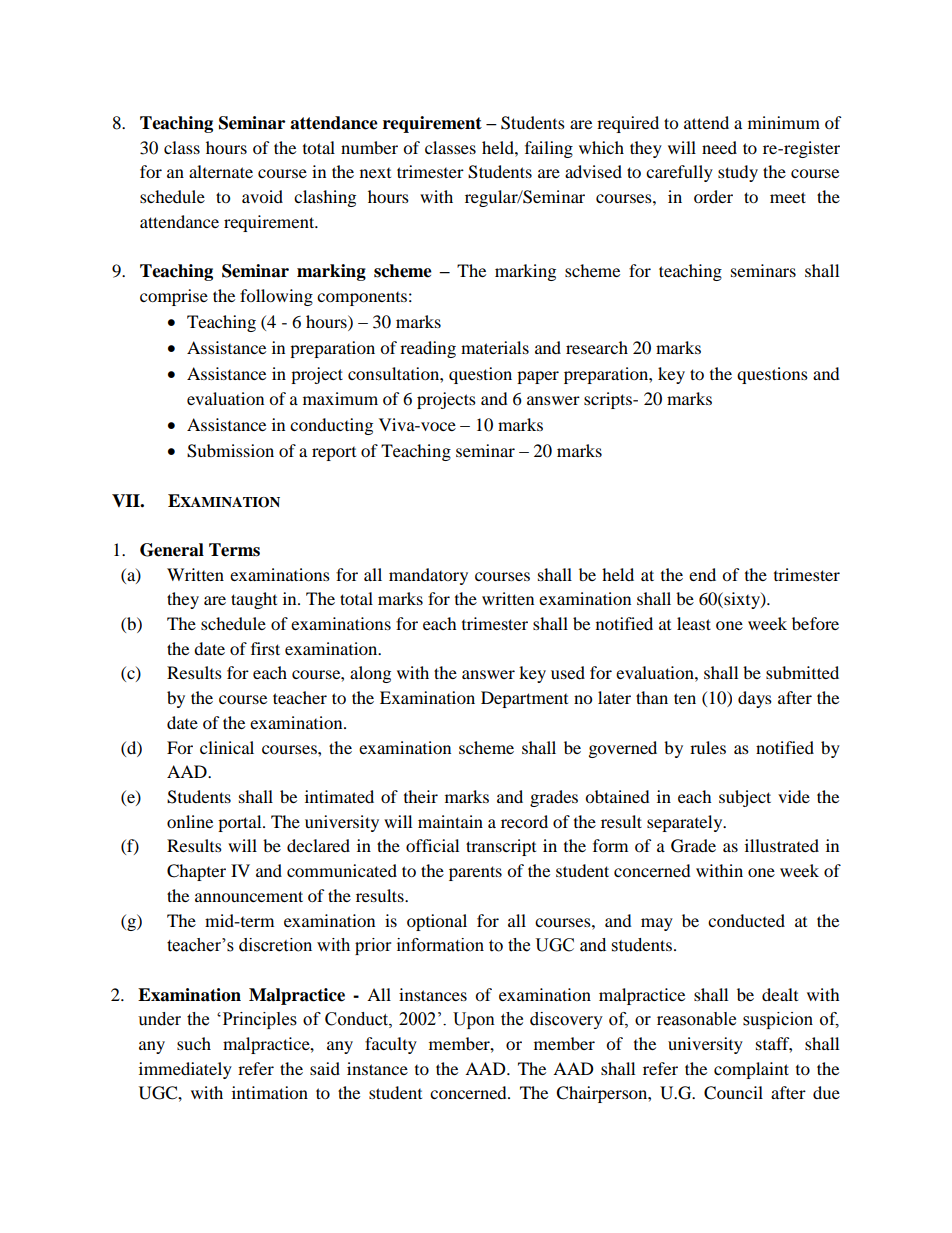  What do you see at coordinates (719, 147) in the screenshot?
I see `need` at bounding box center [719, 147].
